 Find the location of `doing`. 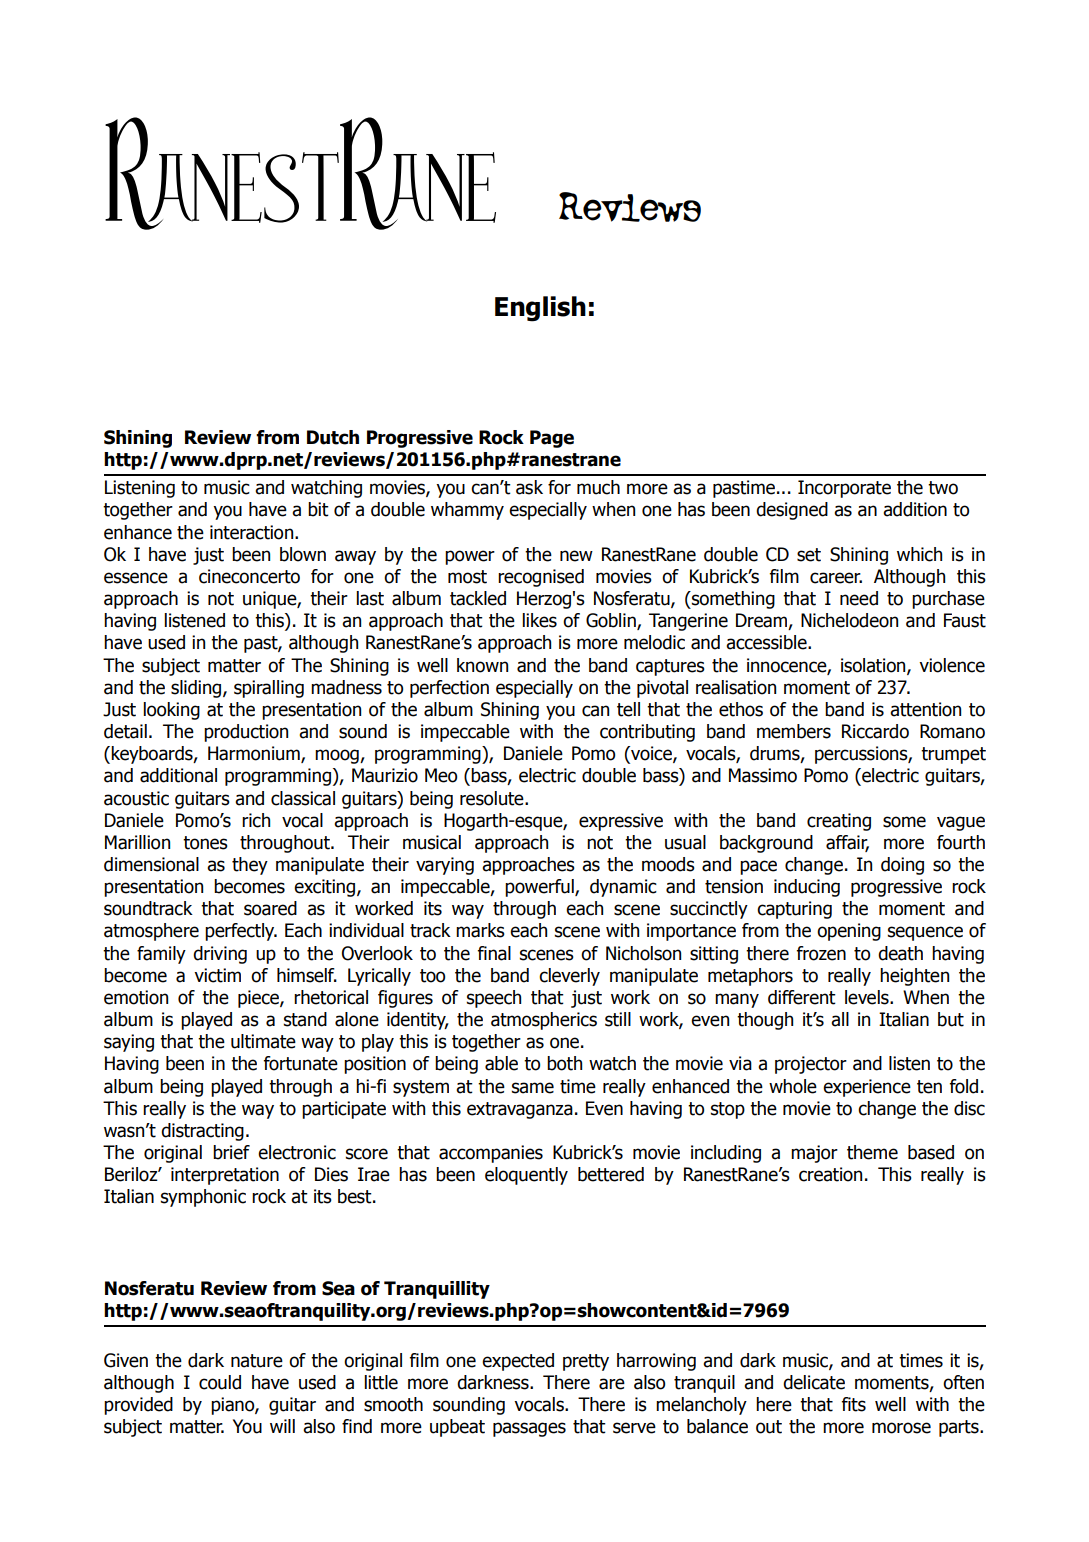

doing is located at coordinates (902, 866).
